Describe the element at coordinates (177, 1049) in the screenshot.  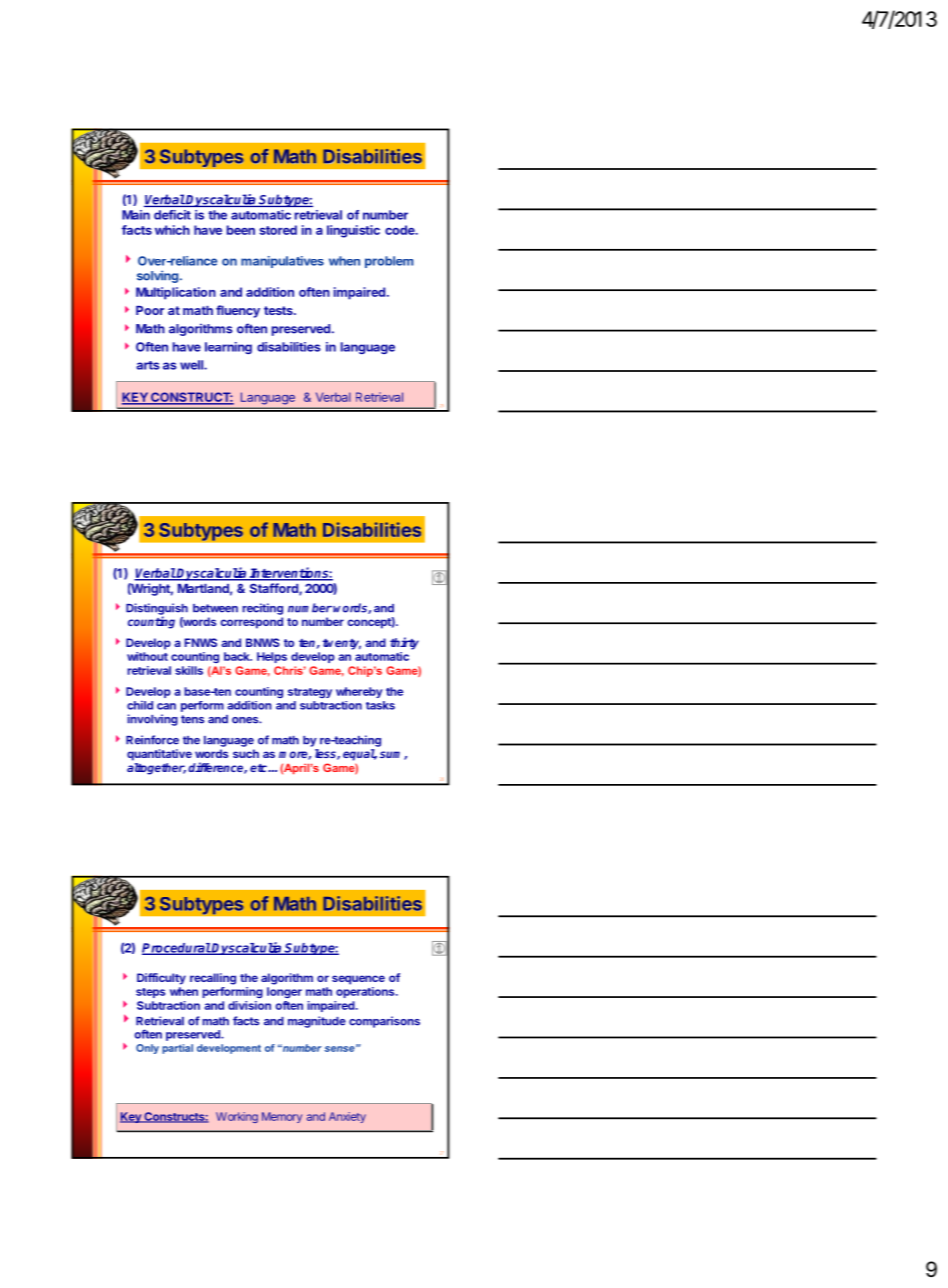
I see `partial` at that location.
